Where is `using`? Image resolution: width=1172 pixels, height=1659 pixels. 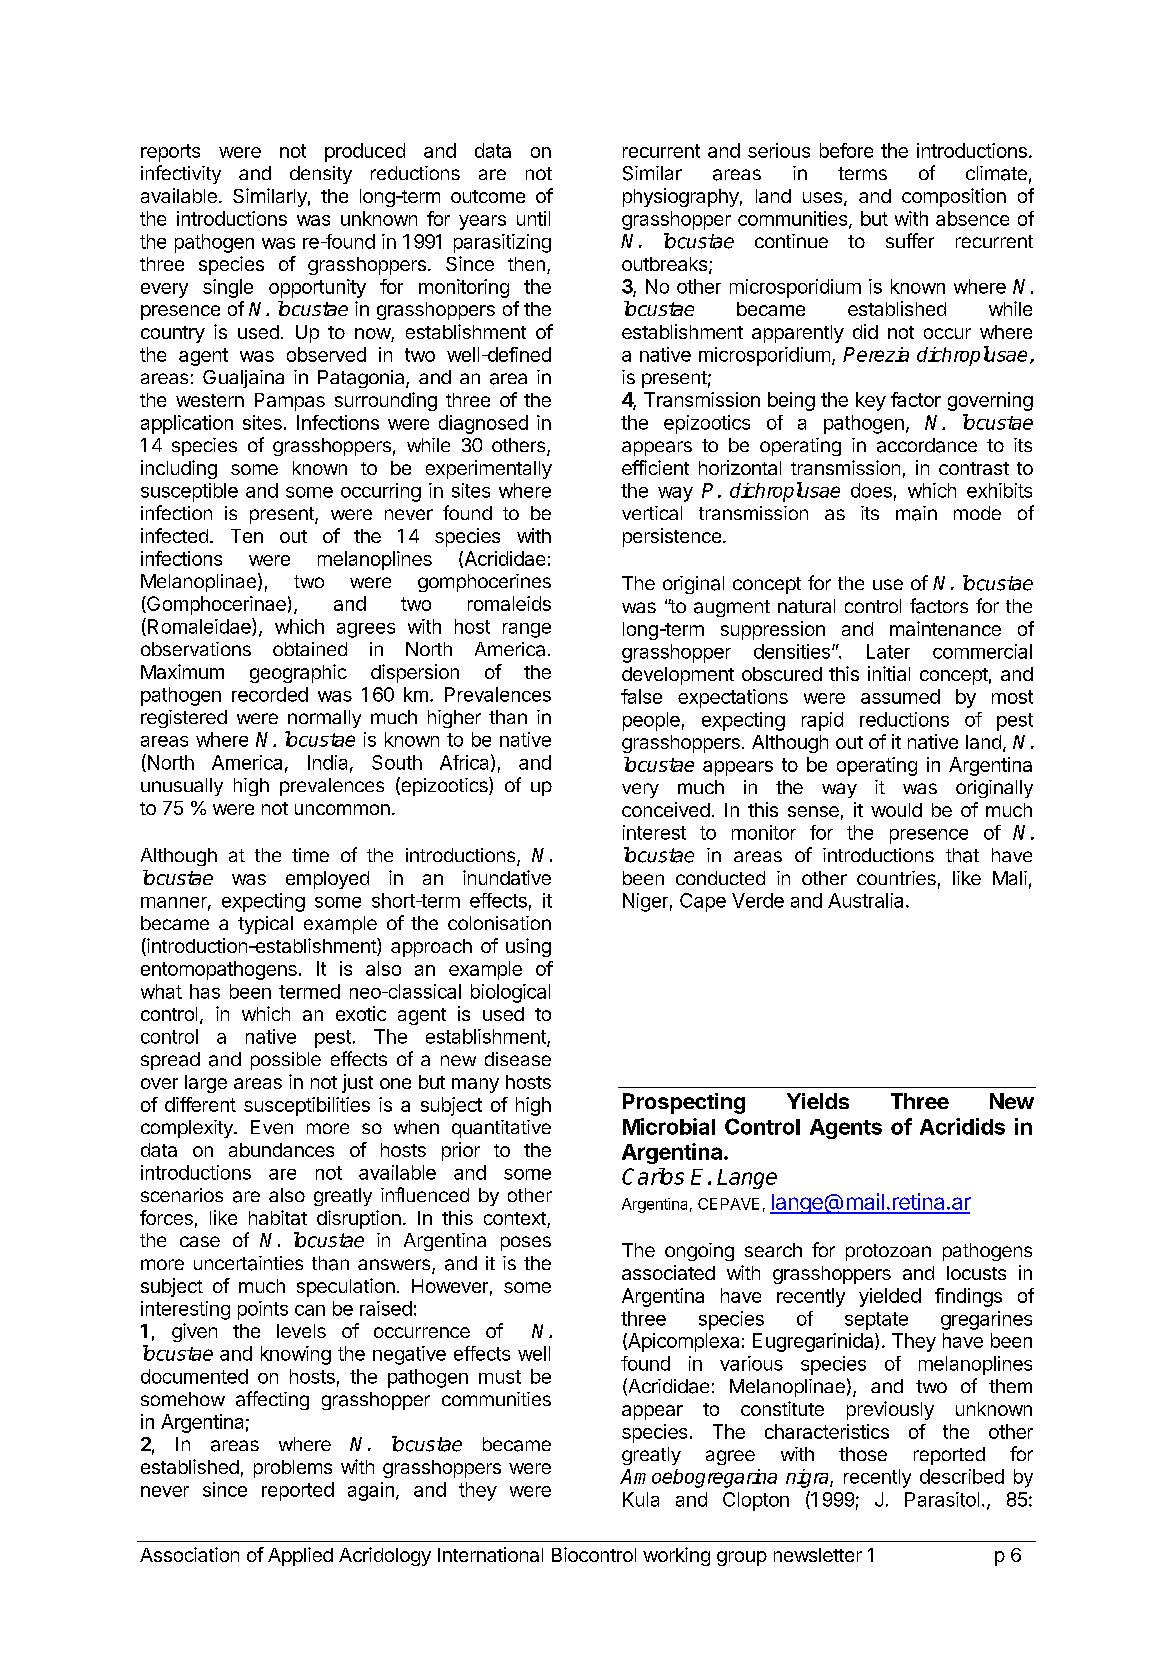
using is located at coordinates (528, 947).
